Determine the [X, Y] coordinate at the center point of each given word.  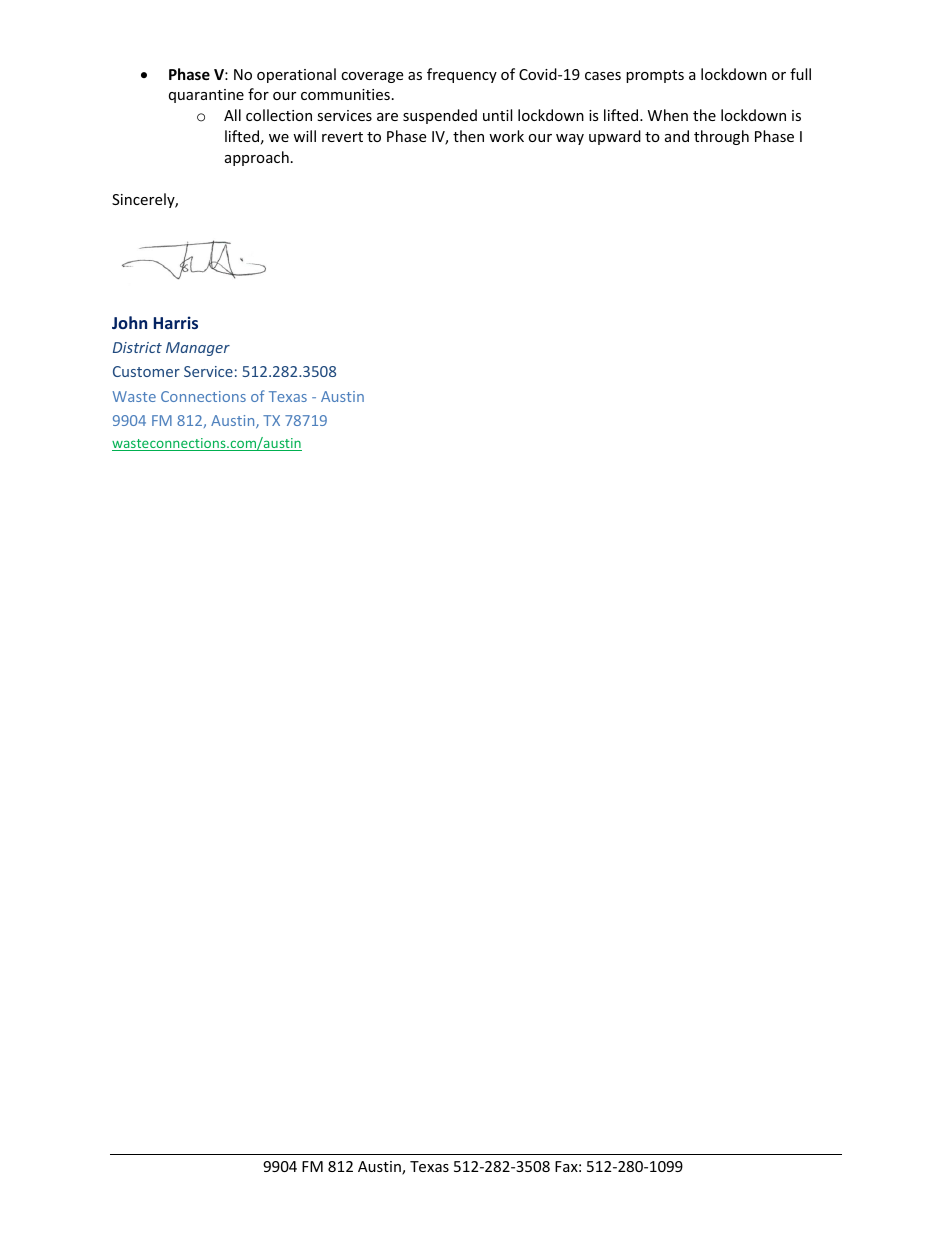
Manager [198, 349]
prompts [655, 76]
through [721, 137]
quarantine [206, 96]
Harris [176, 322]
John [129, 322]
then [468, 136]
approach [257, 158]
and [677, 136]
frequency [462, 75]
